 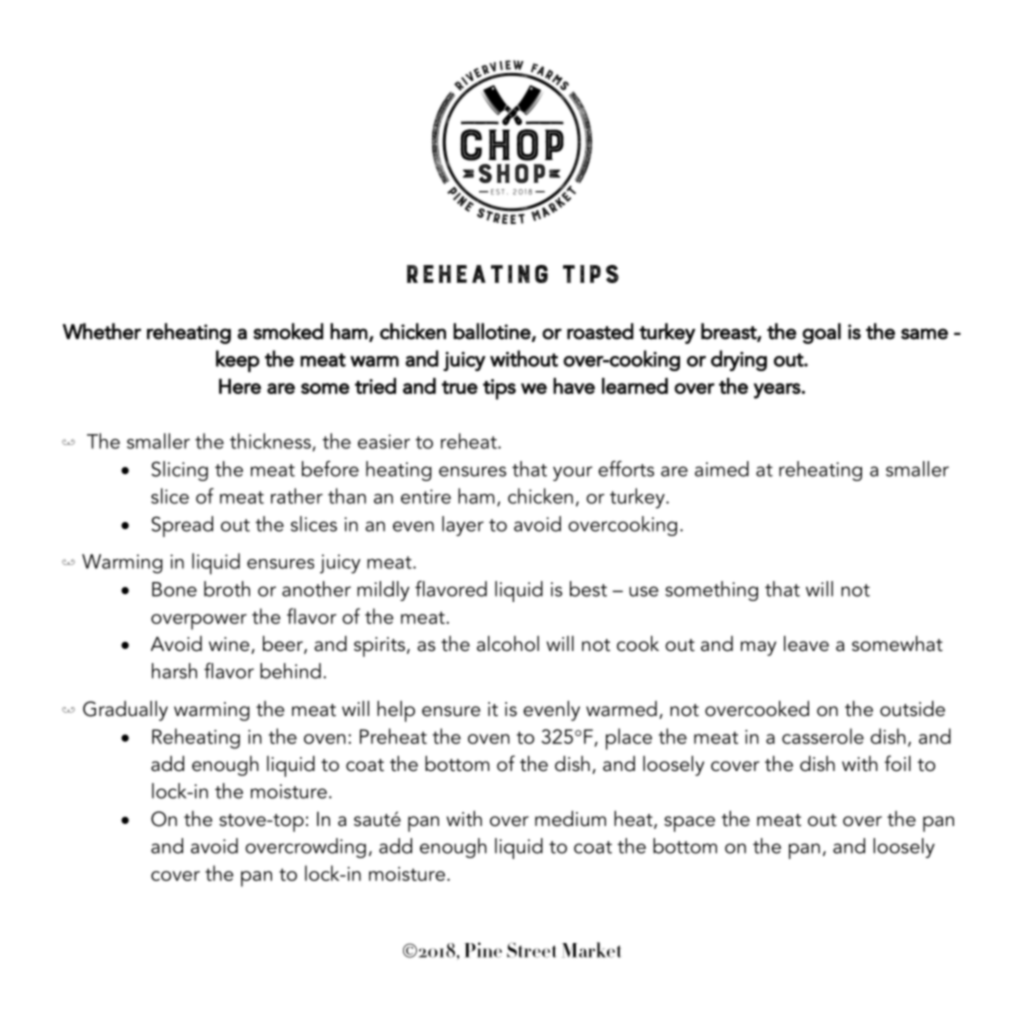 I want to click on roasted, so click(x=600, y=331).
